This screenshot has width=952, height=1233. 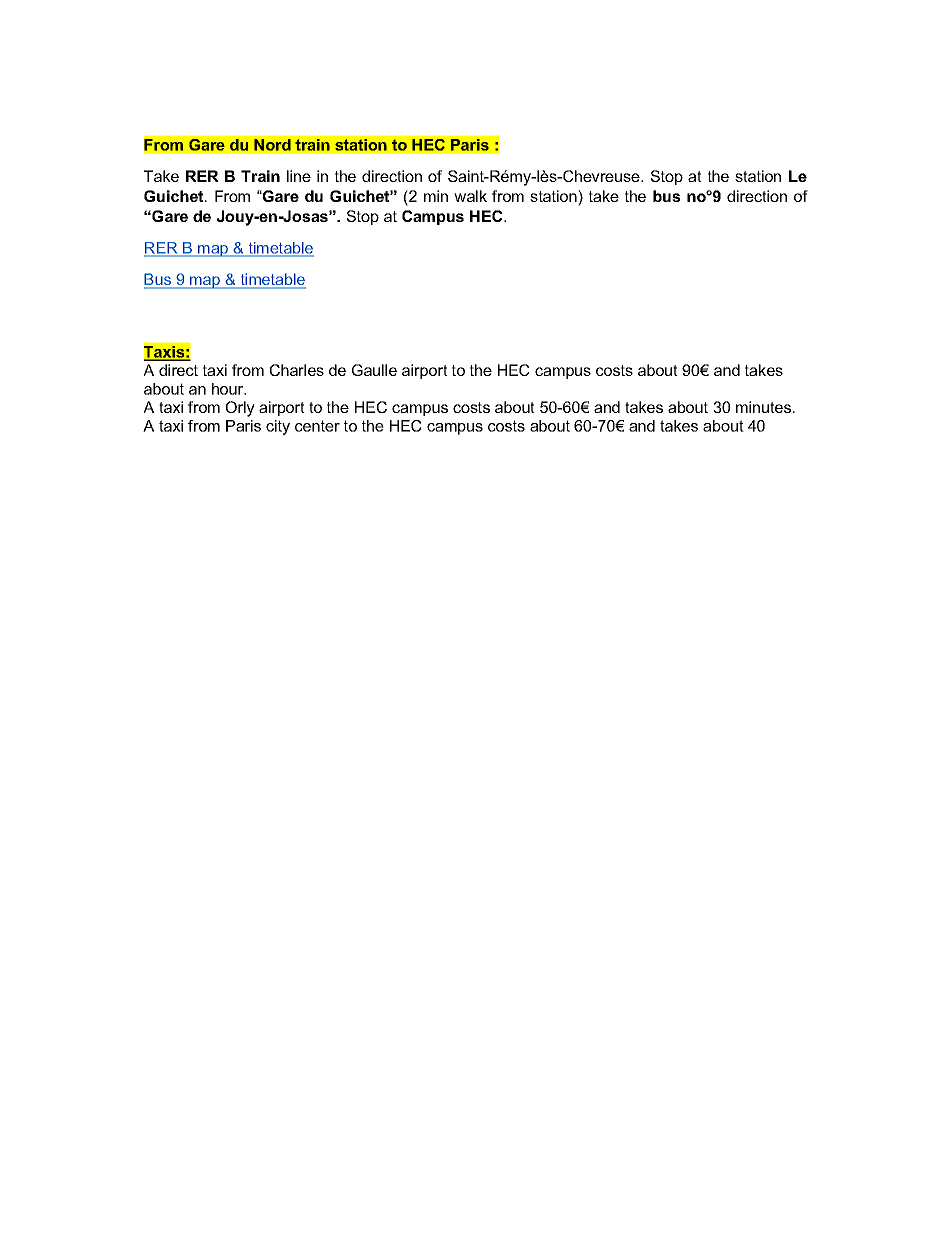 What do you see at coordinates (763, 407) in the screenshot?
I see `minutes` at bounding box center [763, 407].
